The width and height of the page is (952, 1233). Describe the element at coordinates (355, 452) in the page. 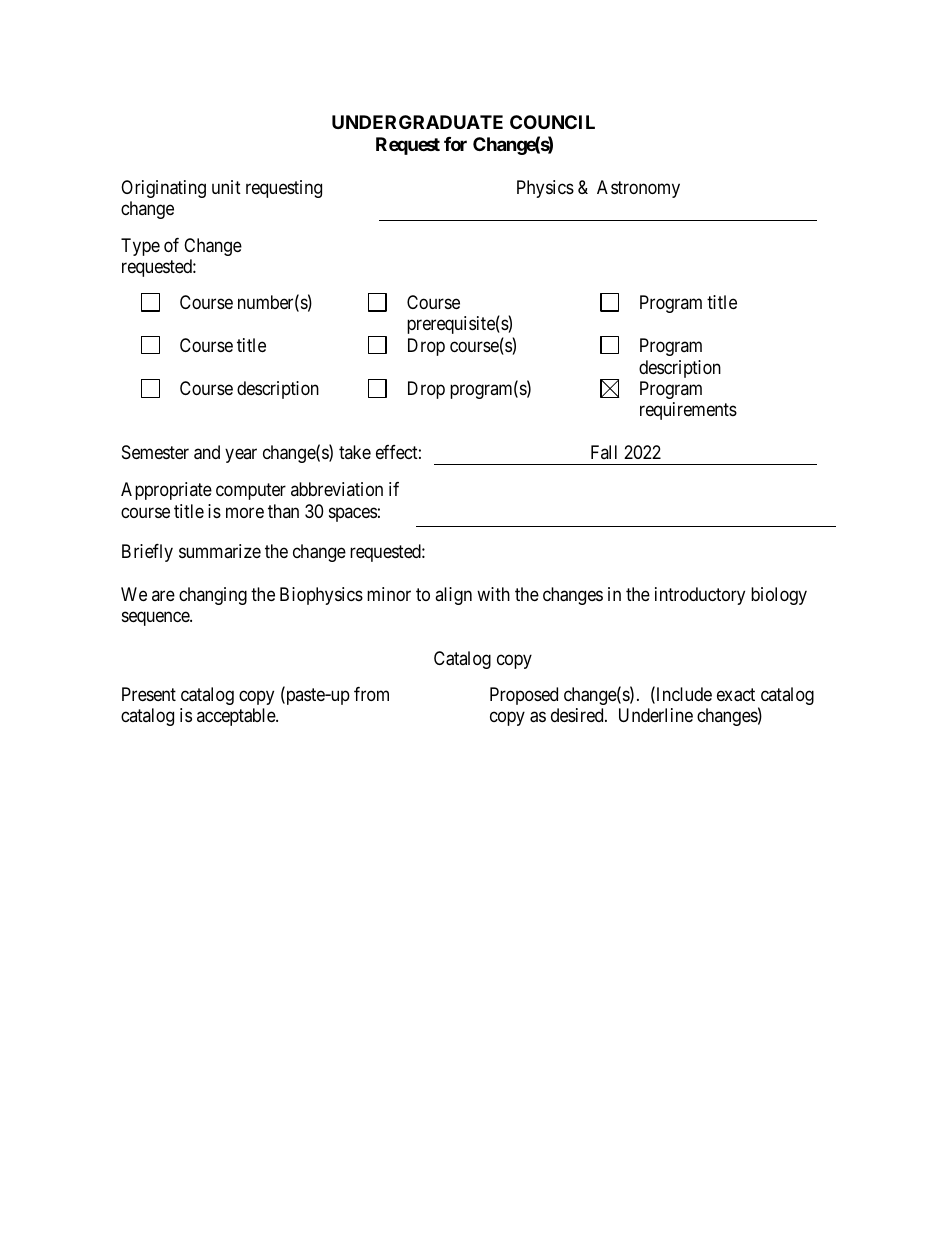

I see `take` at that location.
